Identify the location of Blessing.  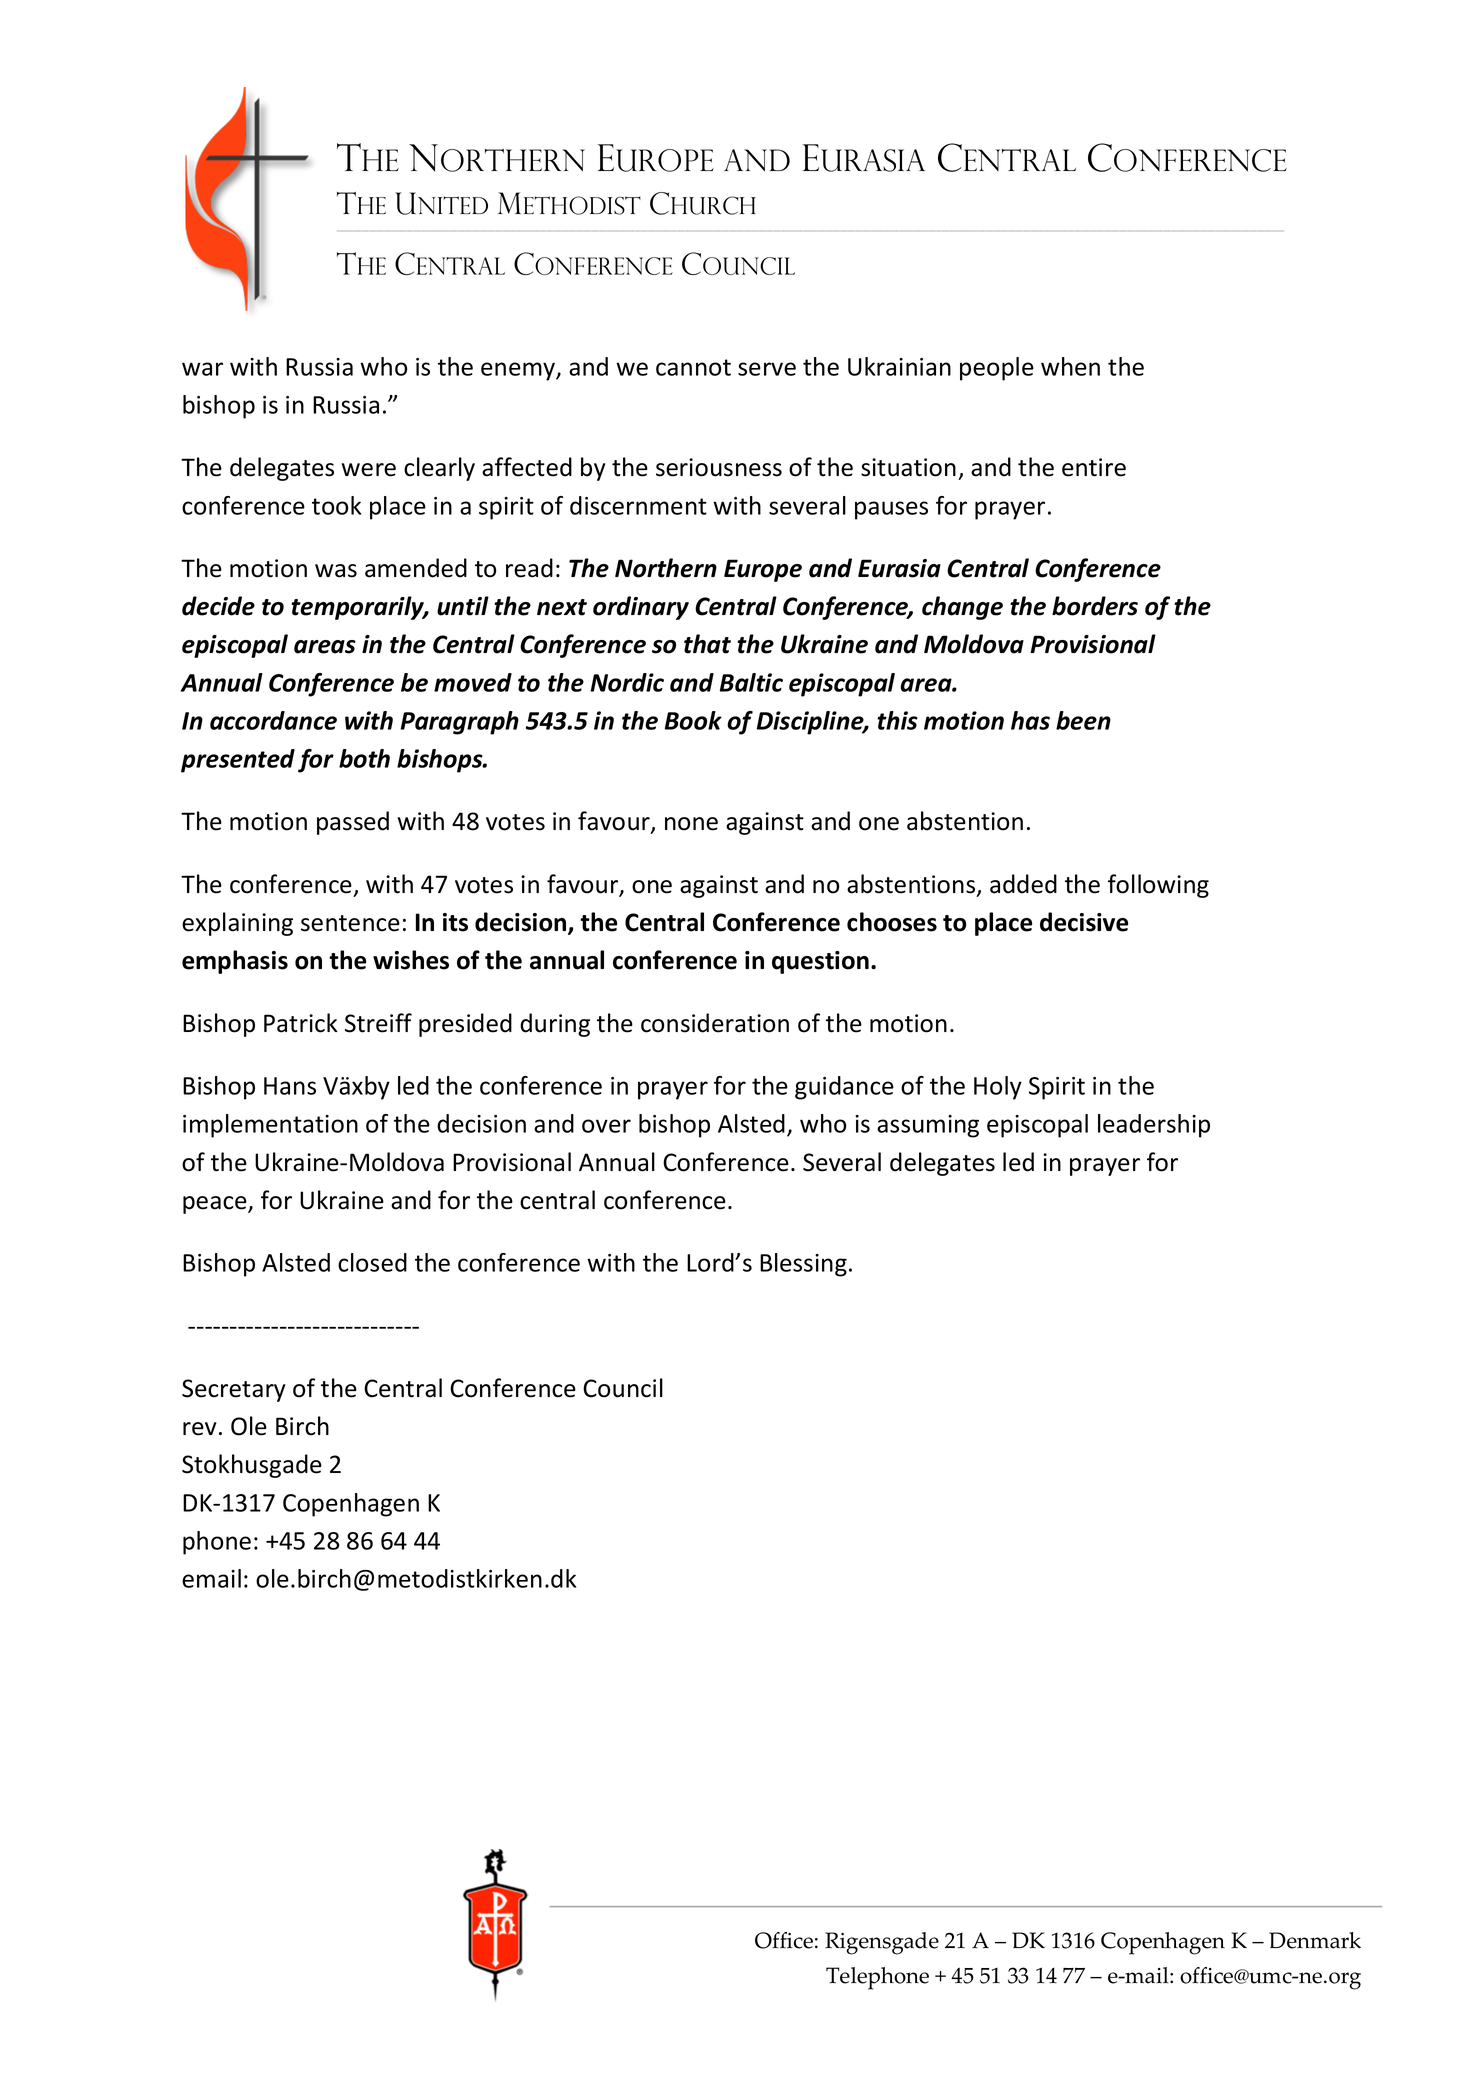
(803, 1265).
